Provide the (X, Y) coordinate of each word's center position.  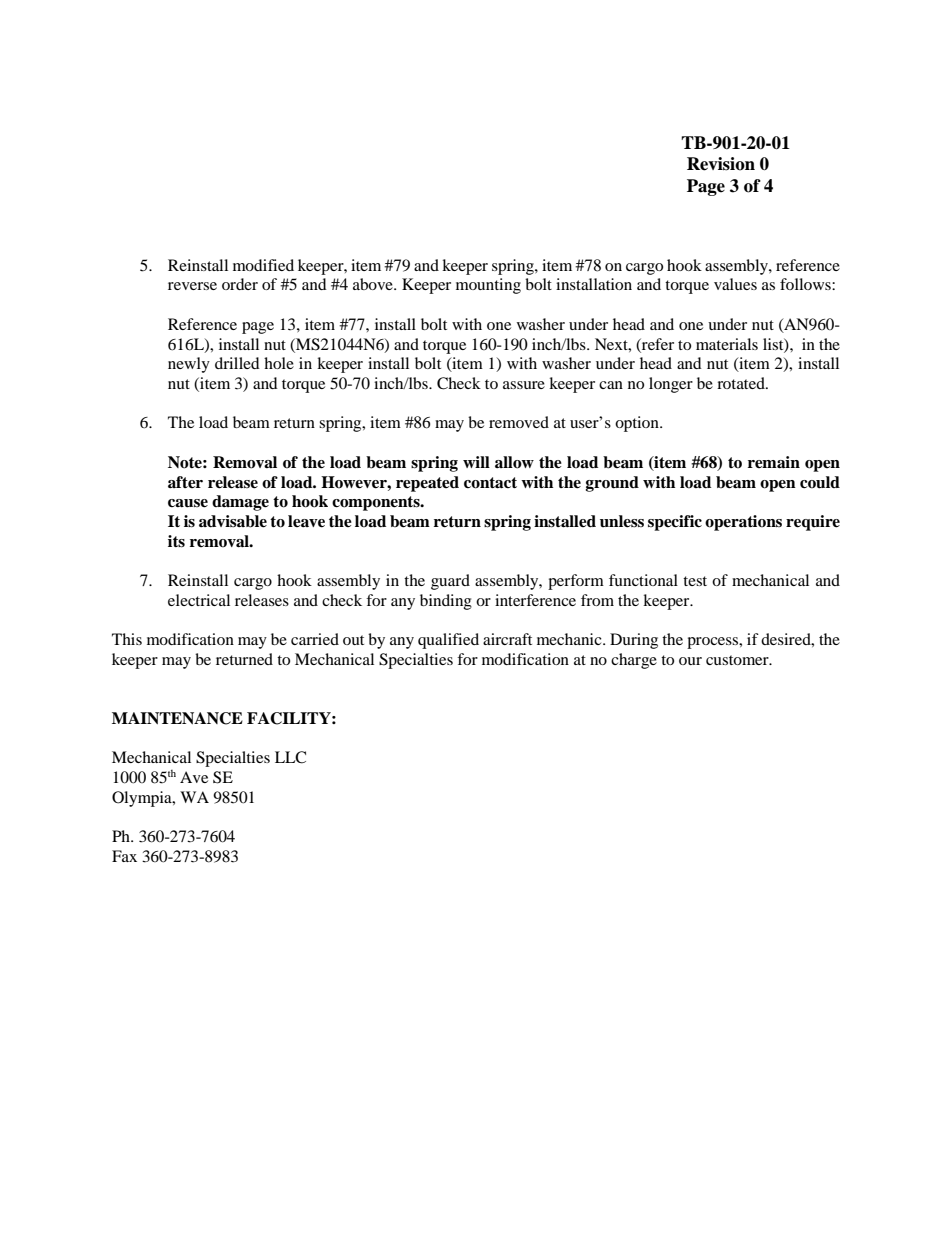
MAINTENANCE (177, 718)
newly (189, 365)
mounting (488, 286)
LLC (290, 757)
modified (263, 265)
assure (524, 385)
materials (727, 344)
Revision (721, 164)
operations (743, 523)
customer (738, 660)
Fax (124, 856)
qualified (448, 641)
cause (188, 503)
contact (490, 483)
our (690, 661)
